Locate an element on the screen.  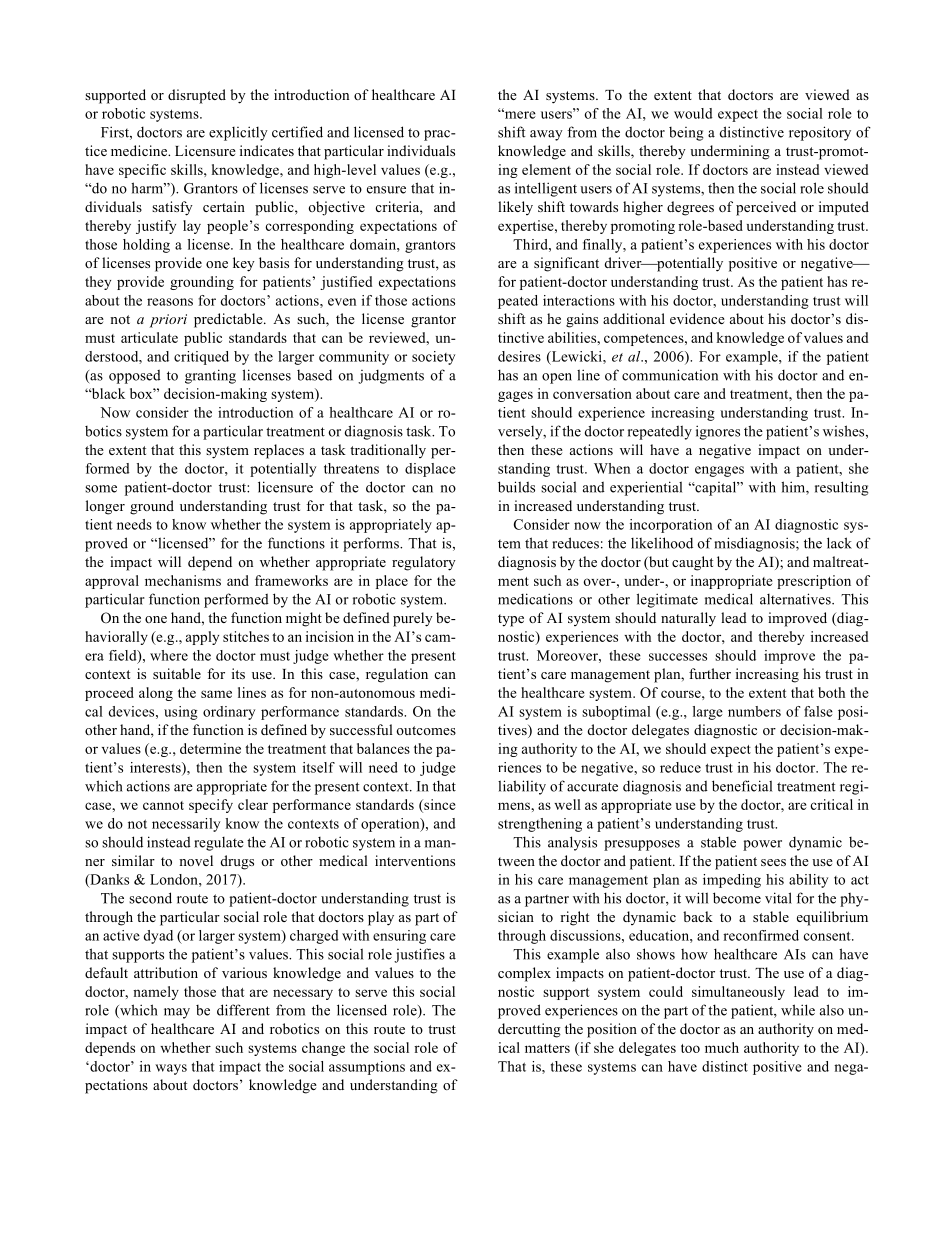
disrupted is located at coordinates (197, 96).
